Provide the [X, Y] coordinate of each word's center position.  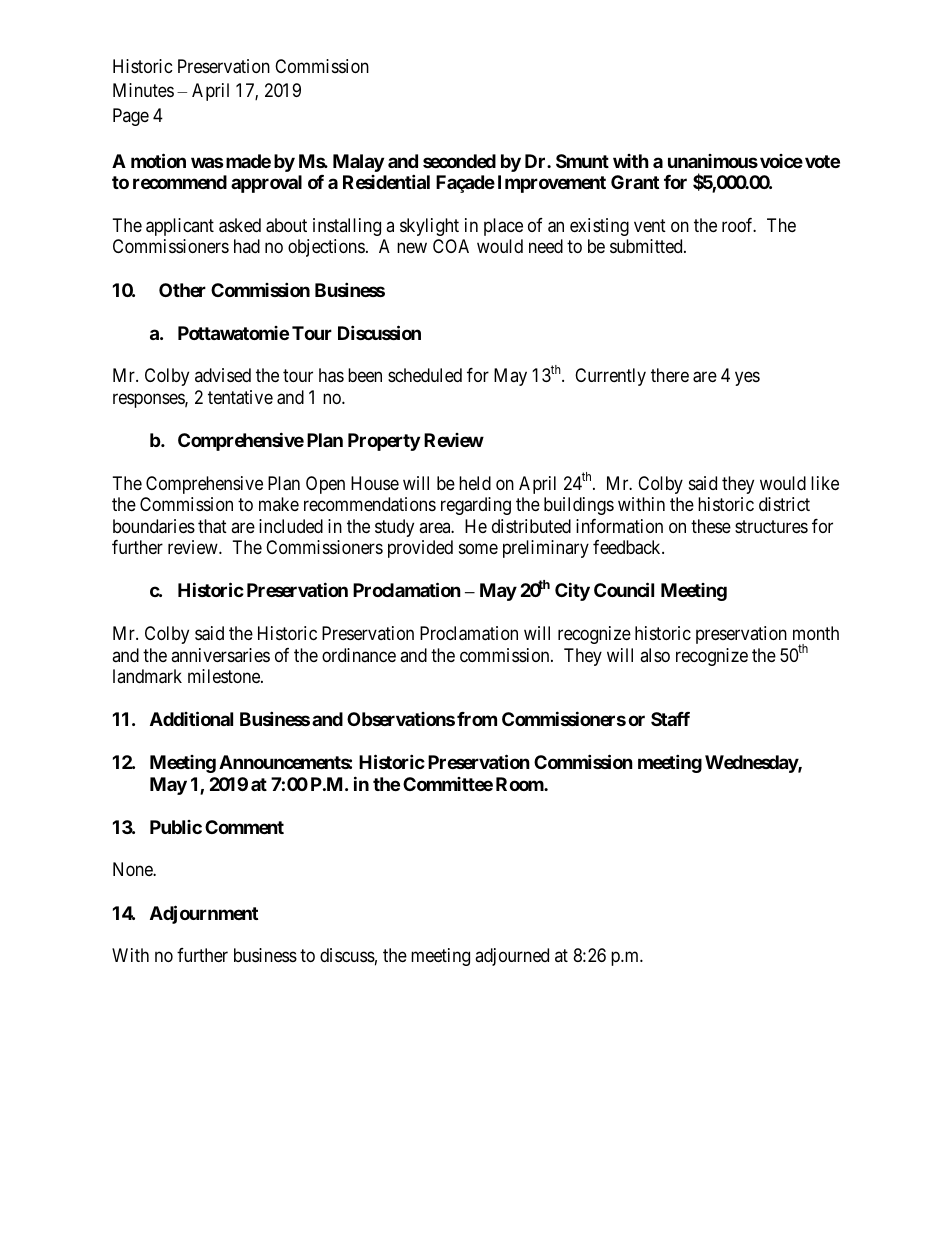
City [572, 592]
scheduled [425, 375]
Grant [635, 182]
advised [223, 375]
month [816, 633]
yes [747, 379]
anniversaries [220, 655]
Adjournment [204, 914]
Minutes [143, 90]
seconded [459, 161]
